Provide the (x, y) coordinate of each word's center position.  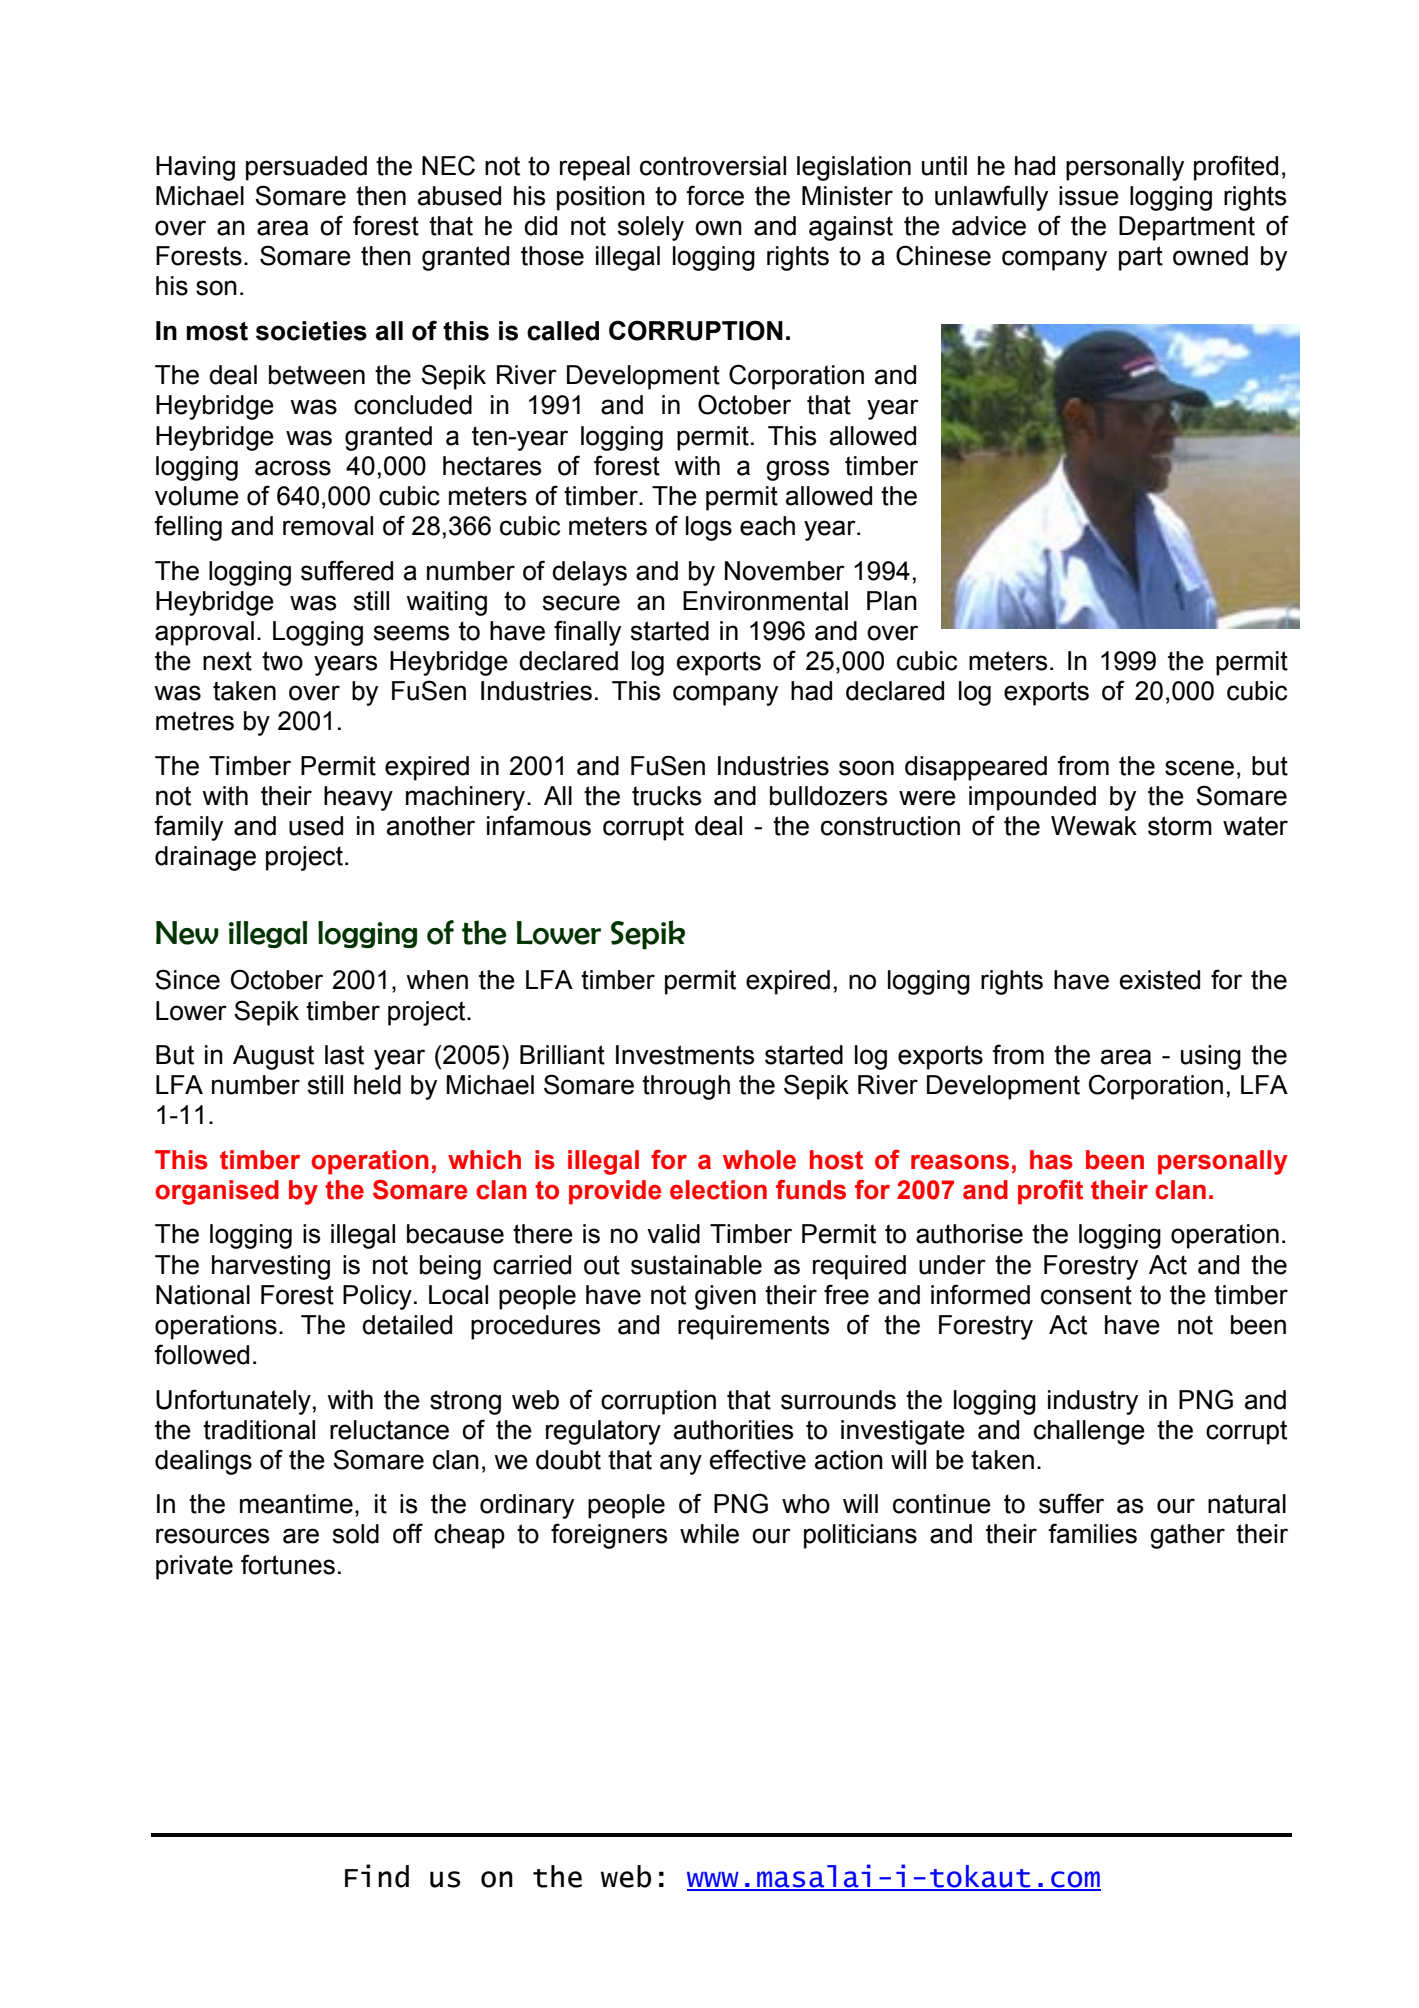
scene (1199, 768)
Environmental (765, 601)
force (715, 195)
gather (1187, 1536)
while (709, 1534)
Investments (685, 1055)
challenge (1089, 1432)
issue (1089, 196)
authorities (733, 1430)
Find (377, 1876)
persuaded (306, 168)
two (282, 661)
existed (1160, 980)
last (344, 1055)
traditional (259, 1430)
